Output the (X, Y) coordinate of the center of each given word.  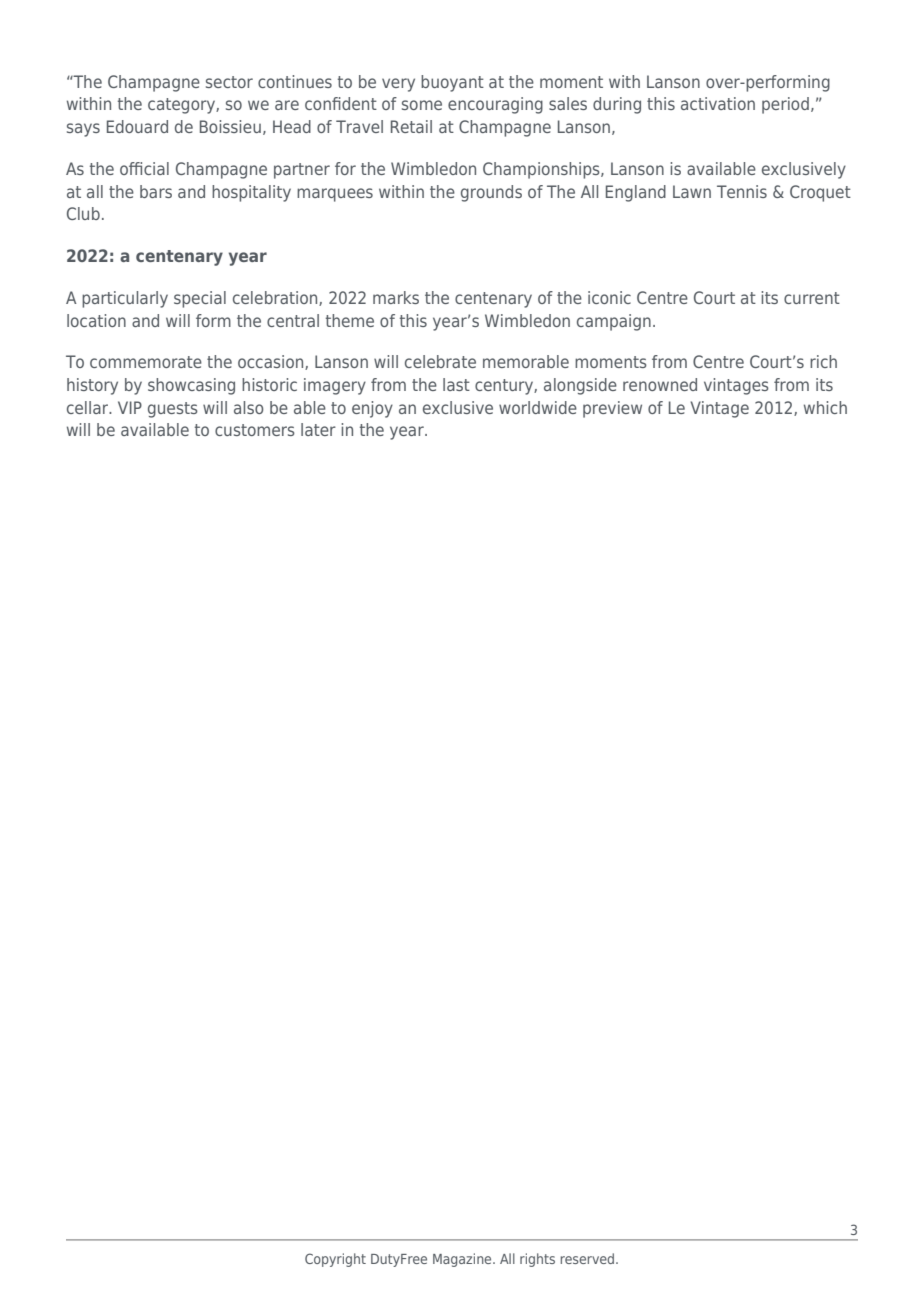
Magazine (463, 1260)
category (182, 106)
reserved (589, 1258)
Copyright (335, 1260)
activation (718, 103)
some (422, 105)
